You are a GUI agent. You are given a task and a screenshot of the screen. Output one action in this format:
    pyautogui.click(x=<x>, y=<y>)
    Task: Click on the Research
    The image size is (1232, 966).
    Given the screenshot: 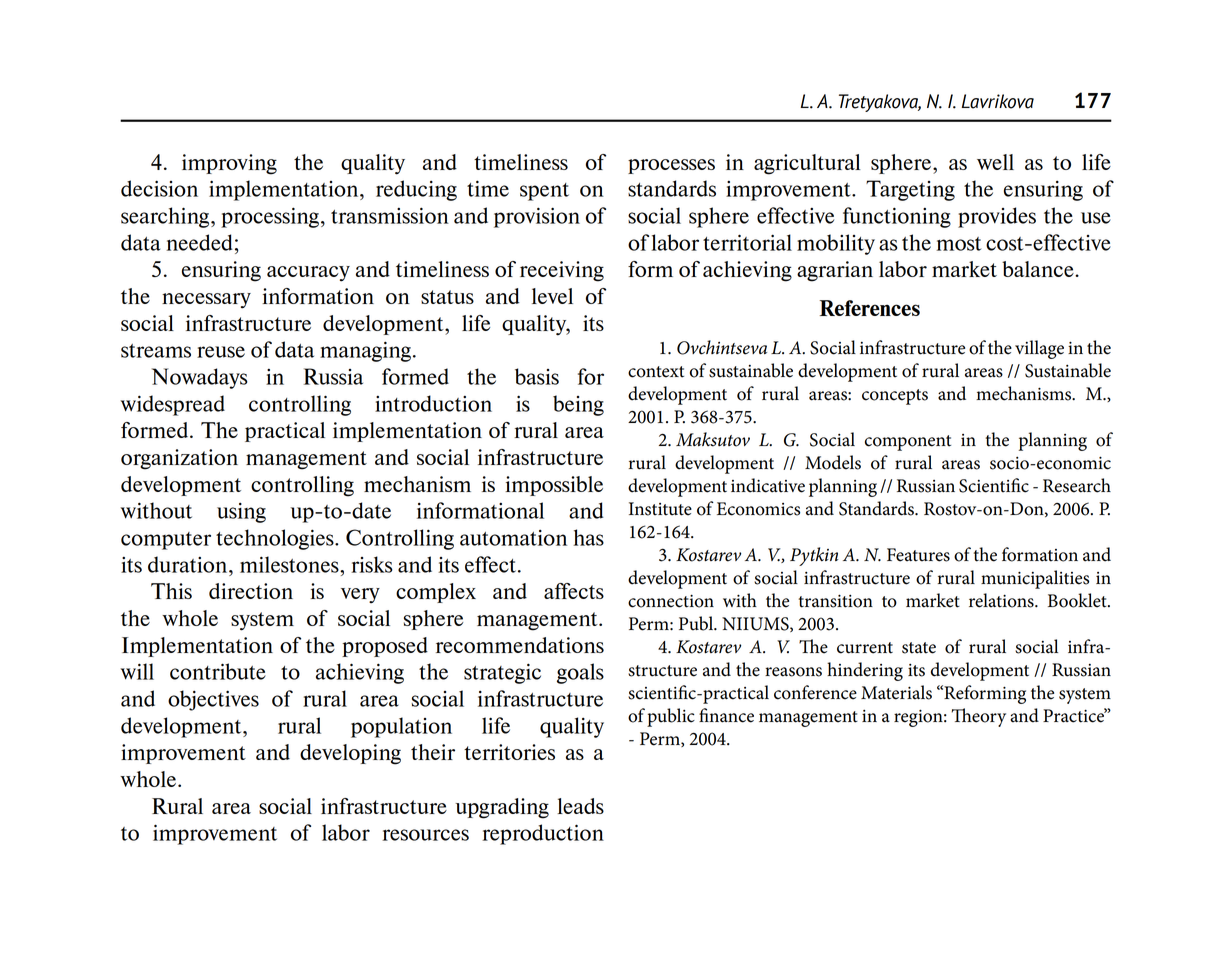 What is the action you would take?
    pyautogui.click(x=1077, y=485)
